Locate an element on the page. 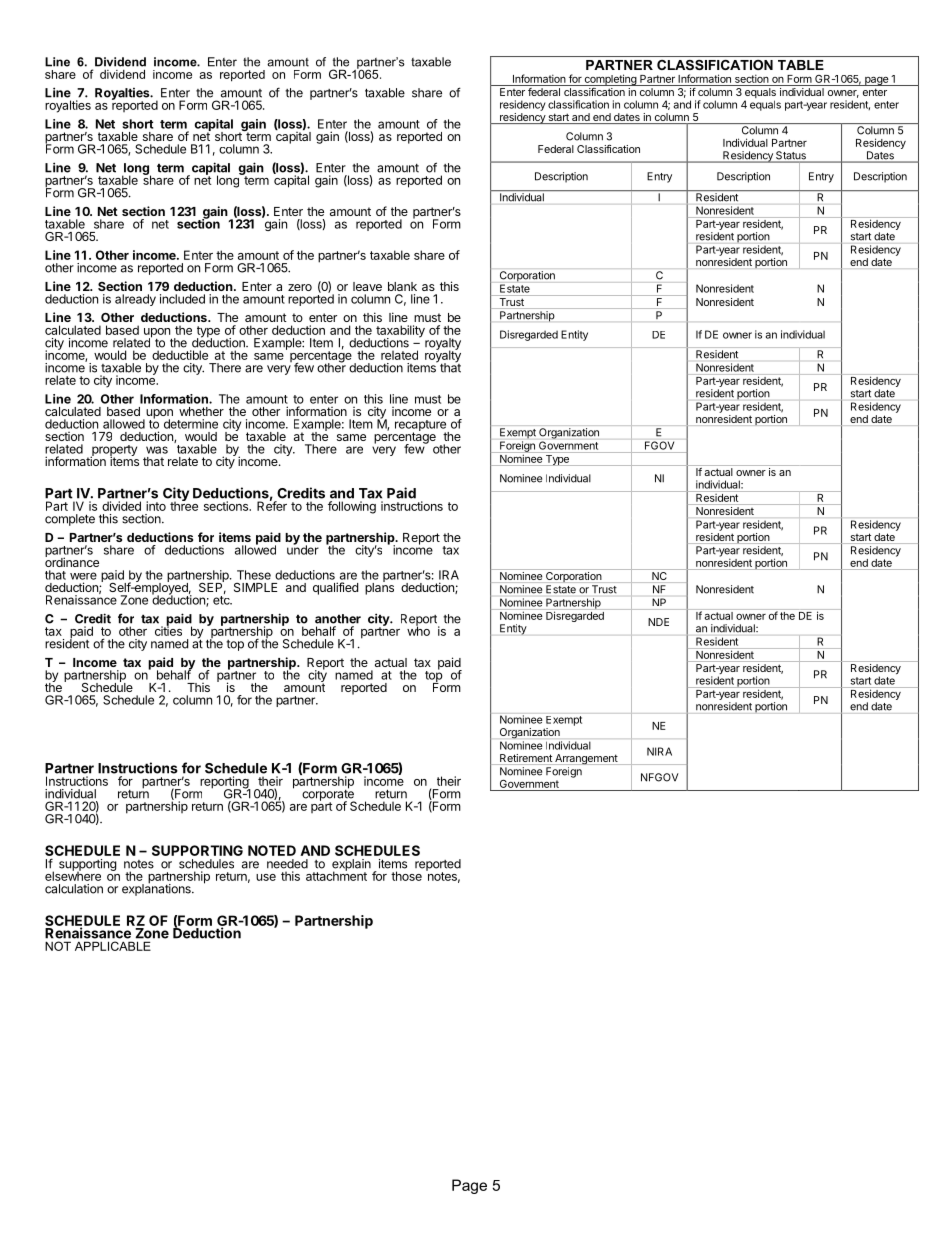  leave is located at coordinates (367, 286).
